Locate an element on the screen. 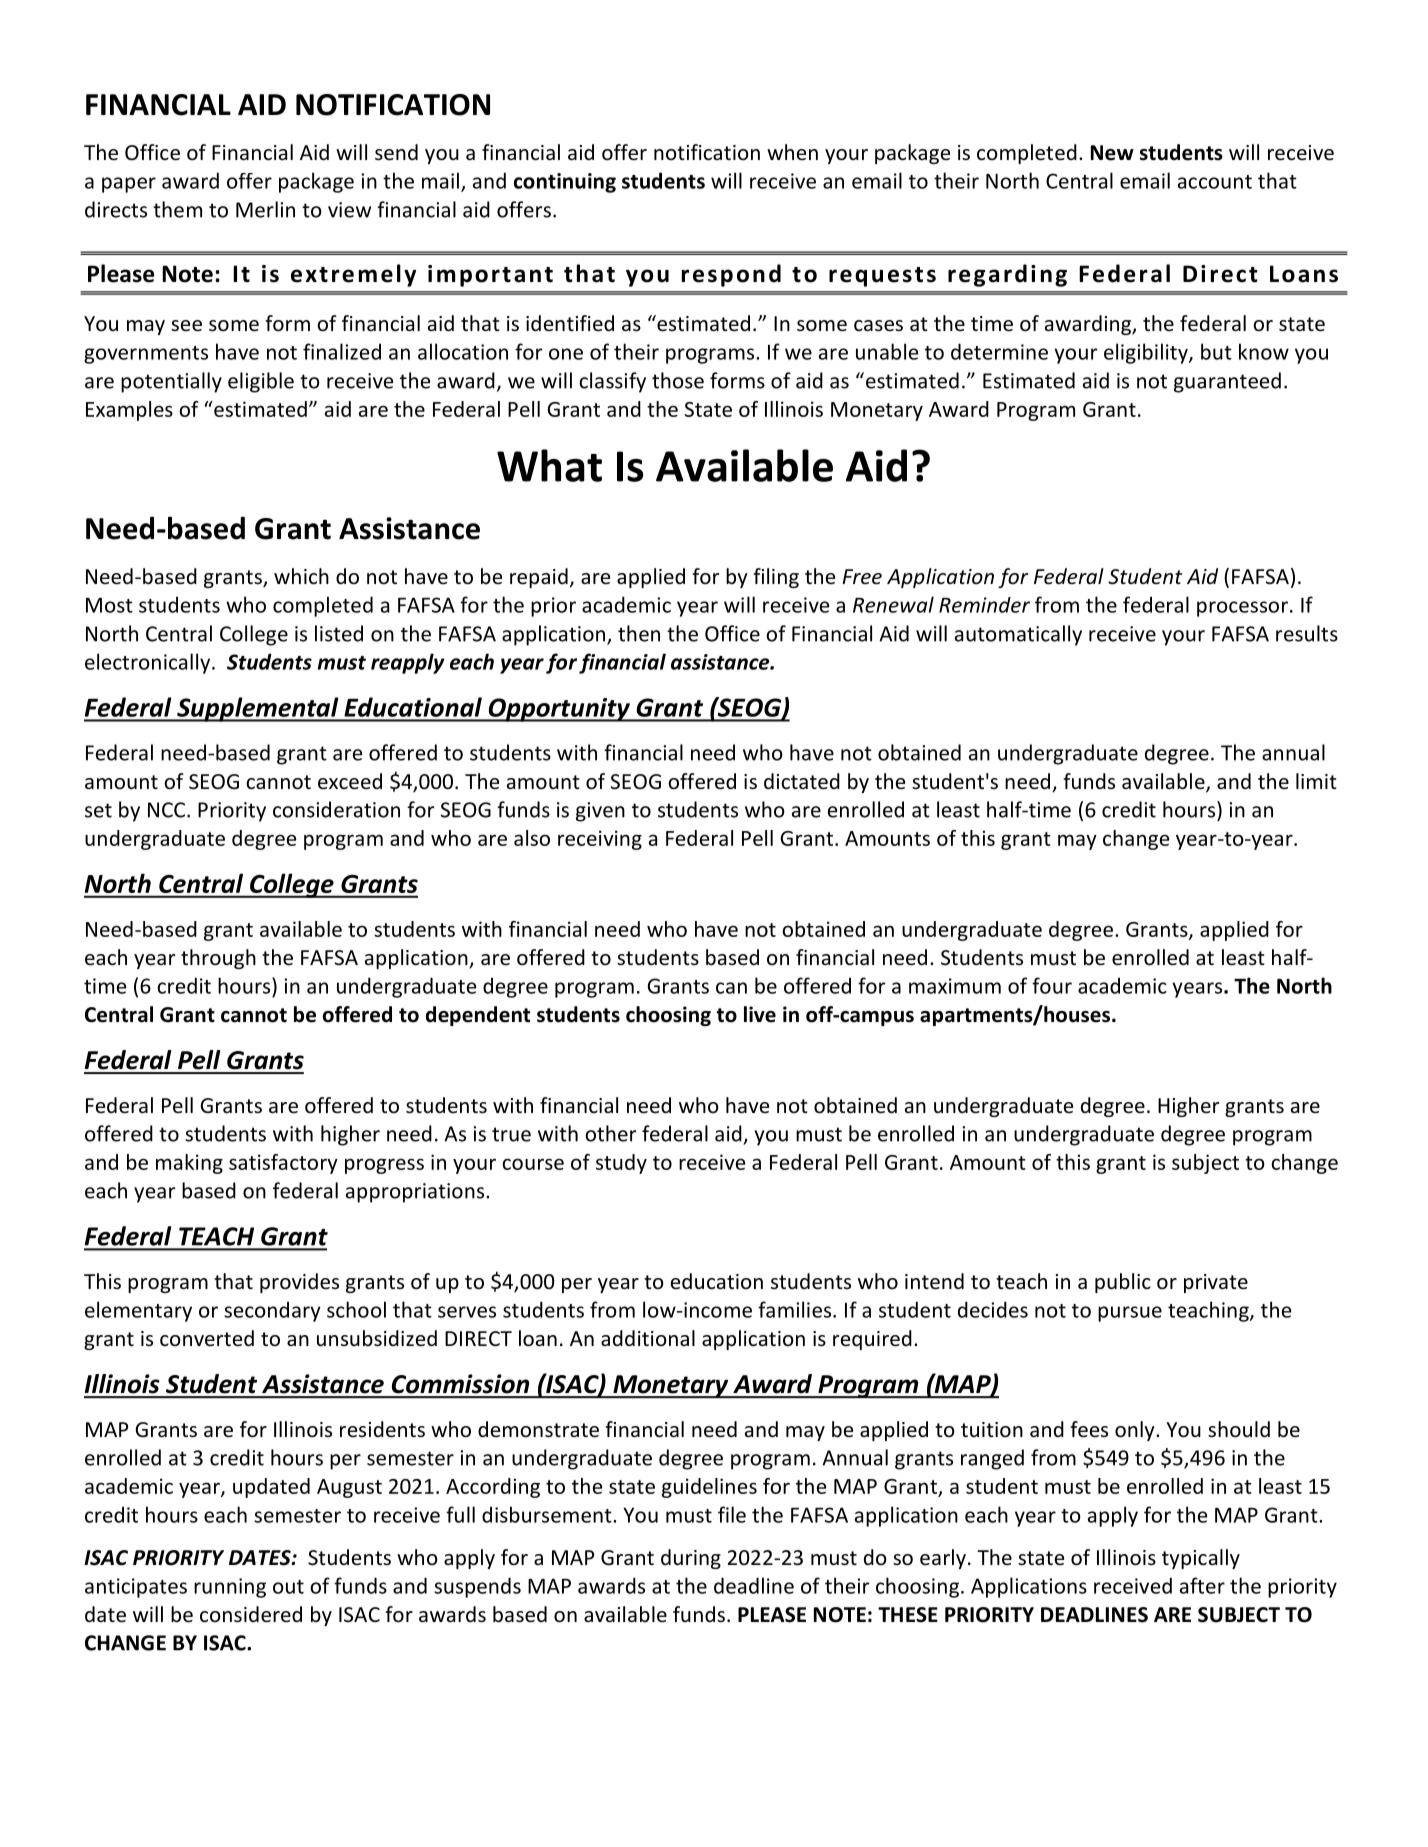 This screenshot has width=1428, height=1847. then is located at coordinates (639, 633).
